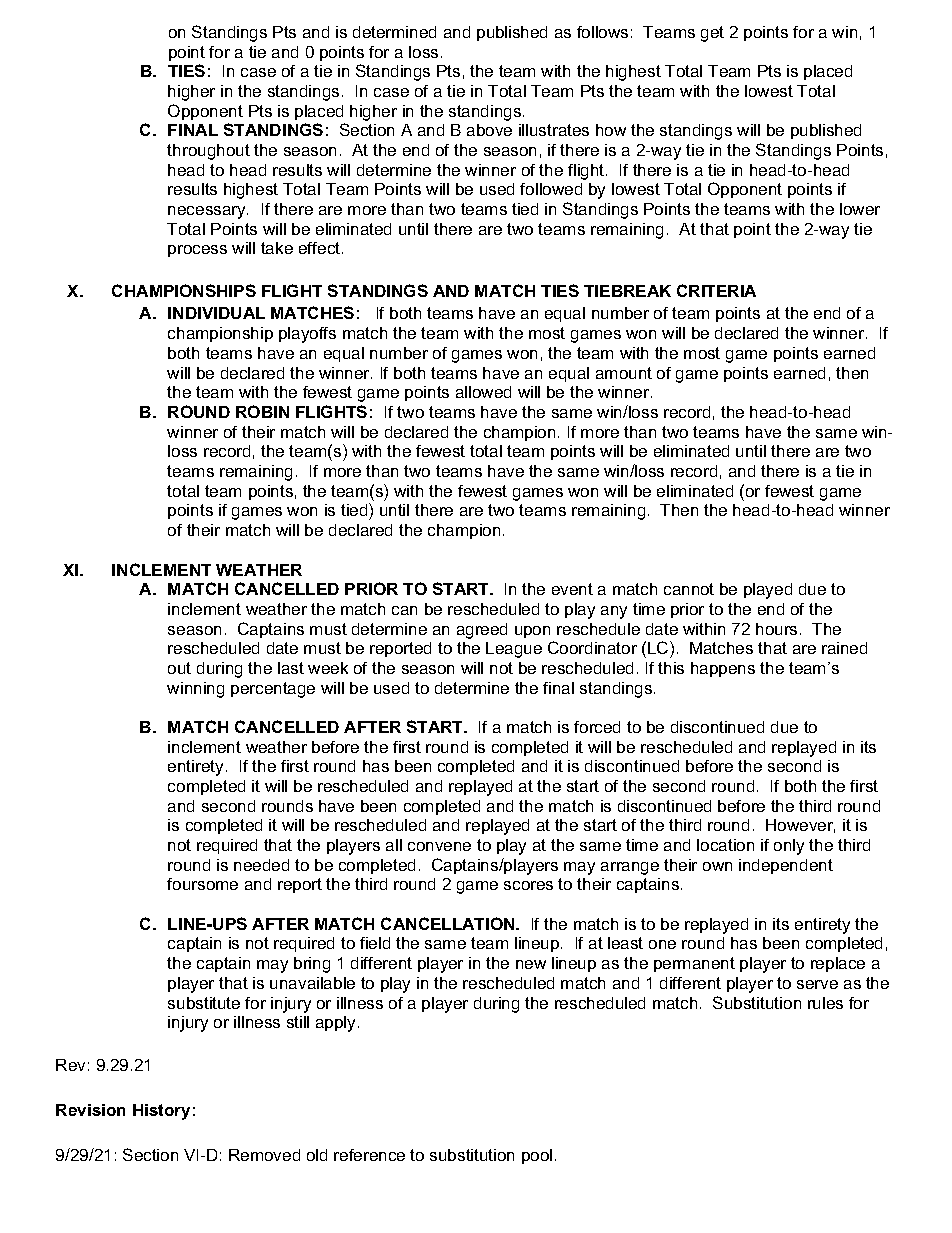 The height and width of the screenshot is (1233, 952). What do you see at coordinates (439, 846) in the screenshot?
I see `convene` at bounding box center [439, 846].
